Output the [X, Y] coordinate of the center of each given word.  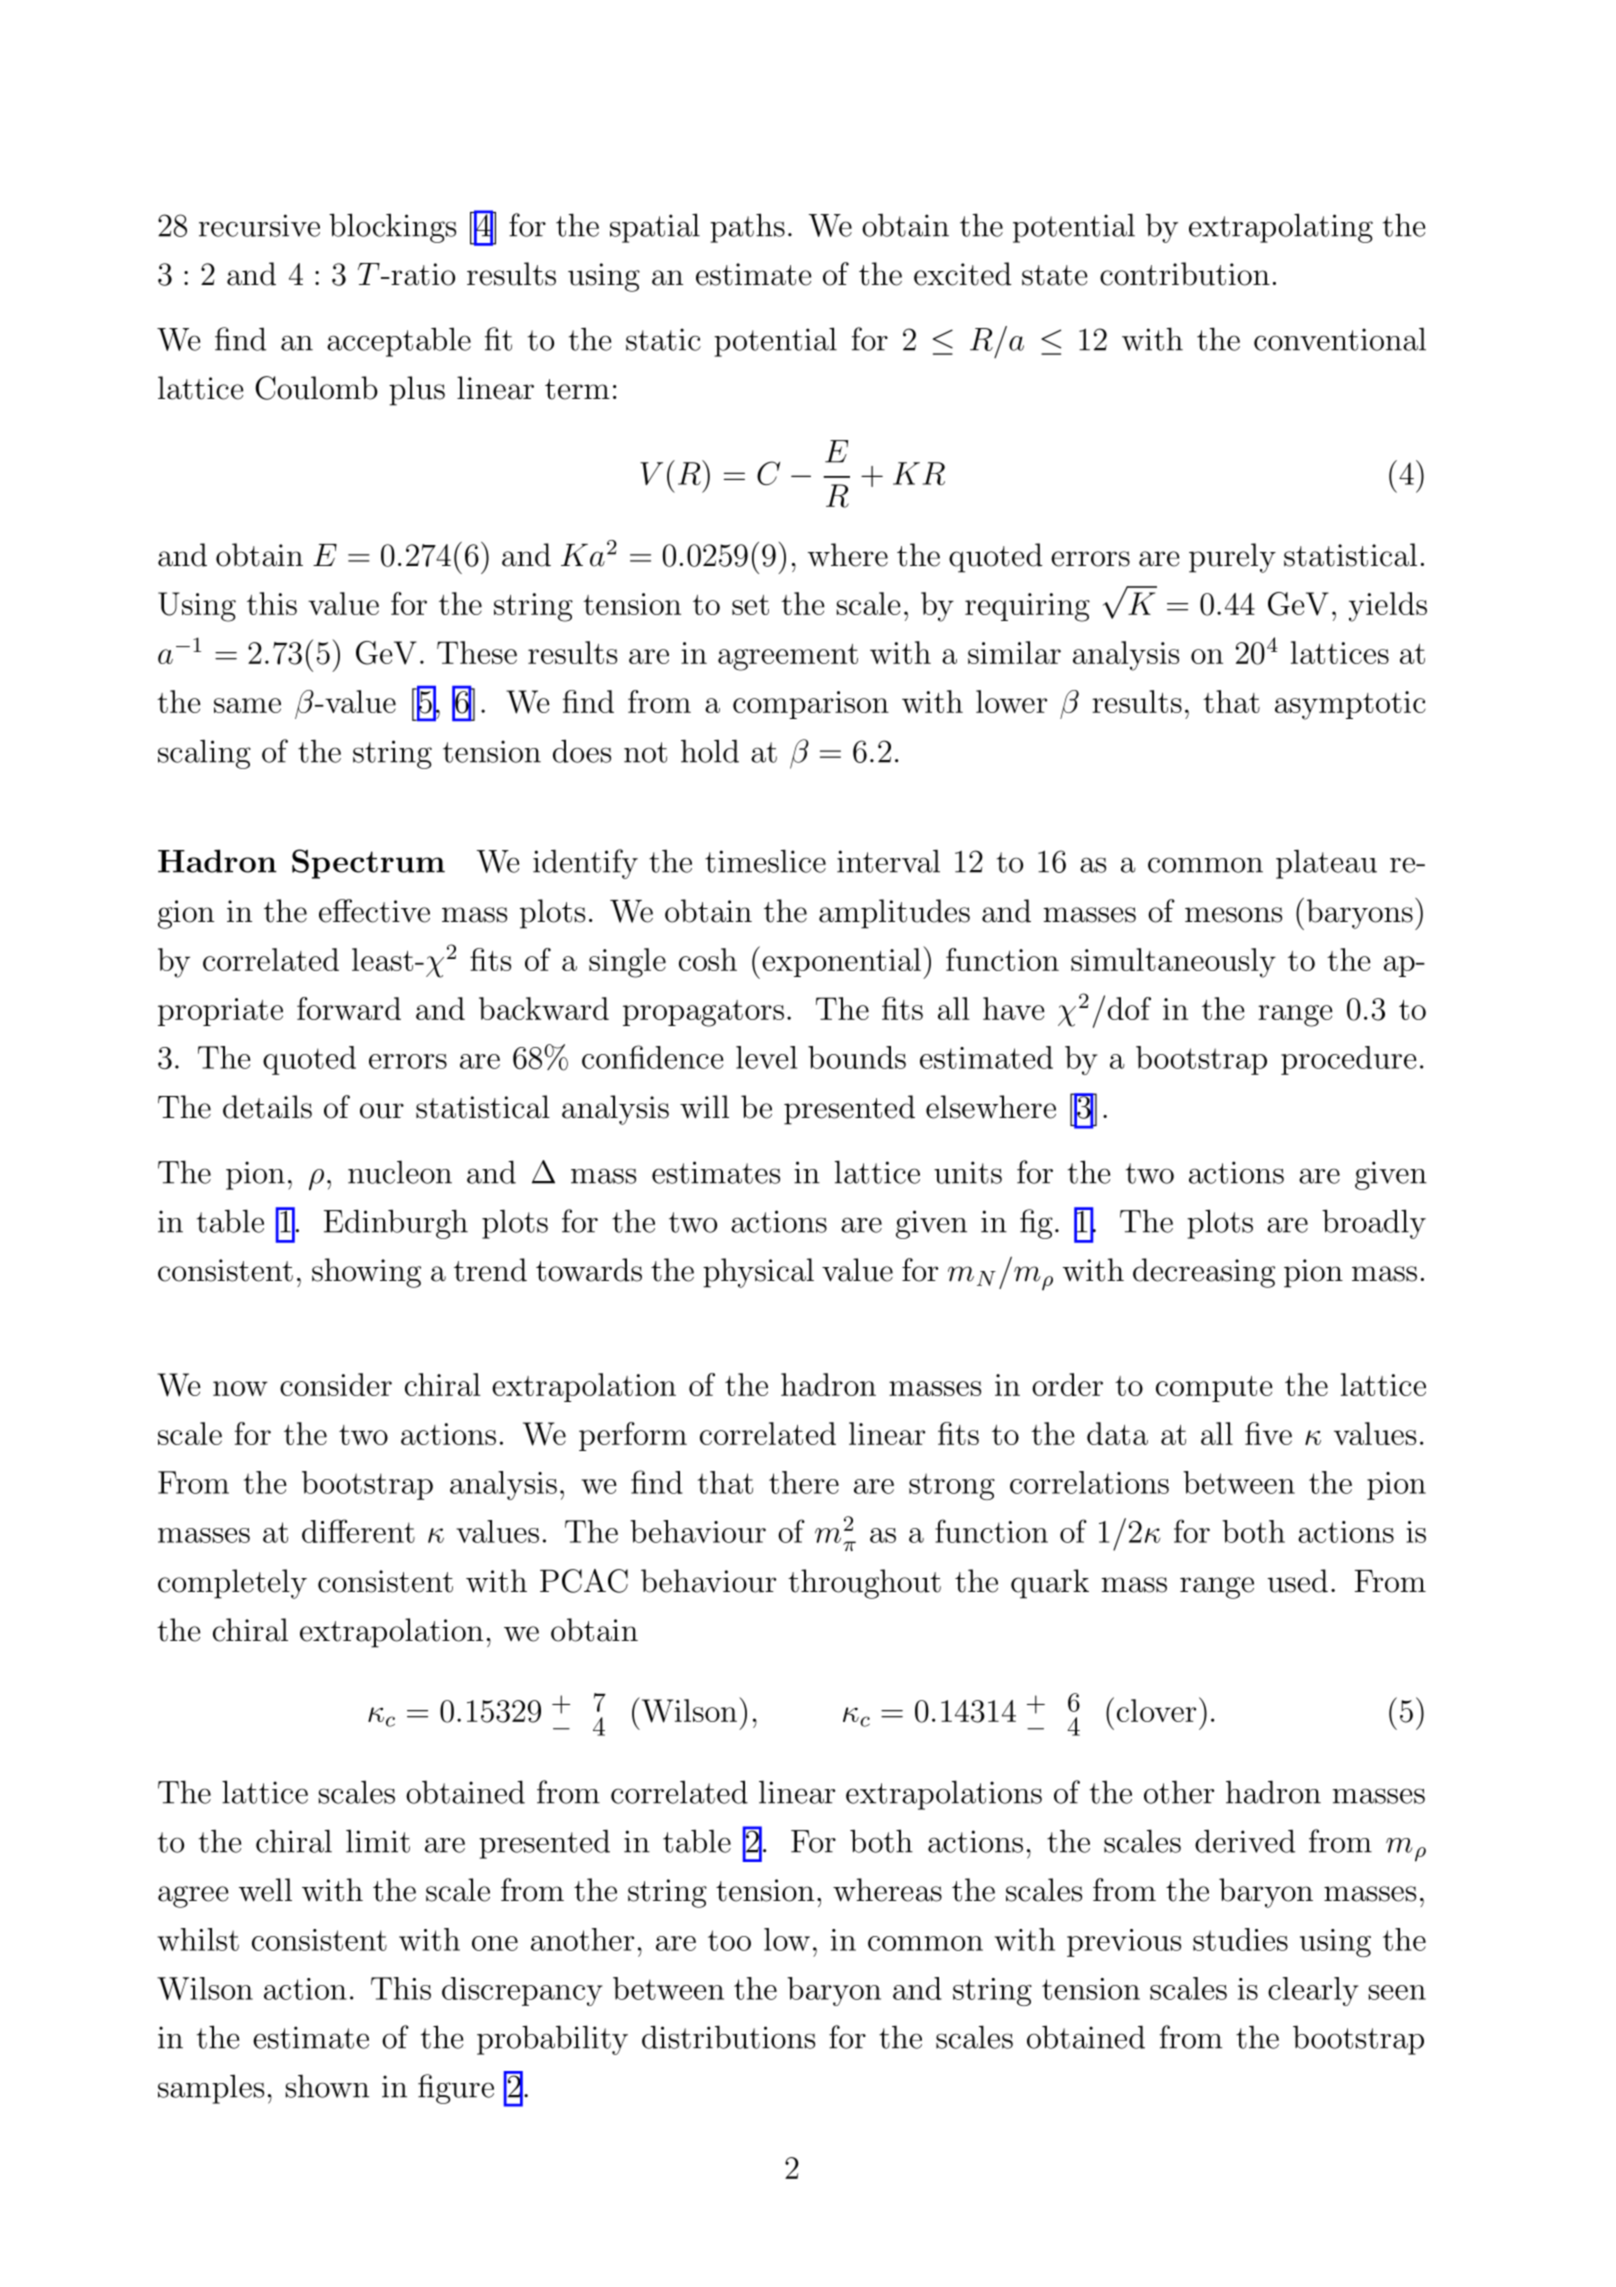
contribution [1185, 274]
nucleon [400, 1172]
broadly [1374, 1224]
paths [747, 228]
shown [327, 2086]
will [704, 1107]
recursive [259, 225]
